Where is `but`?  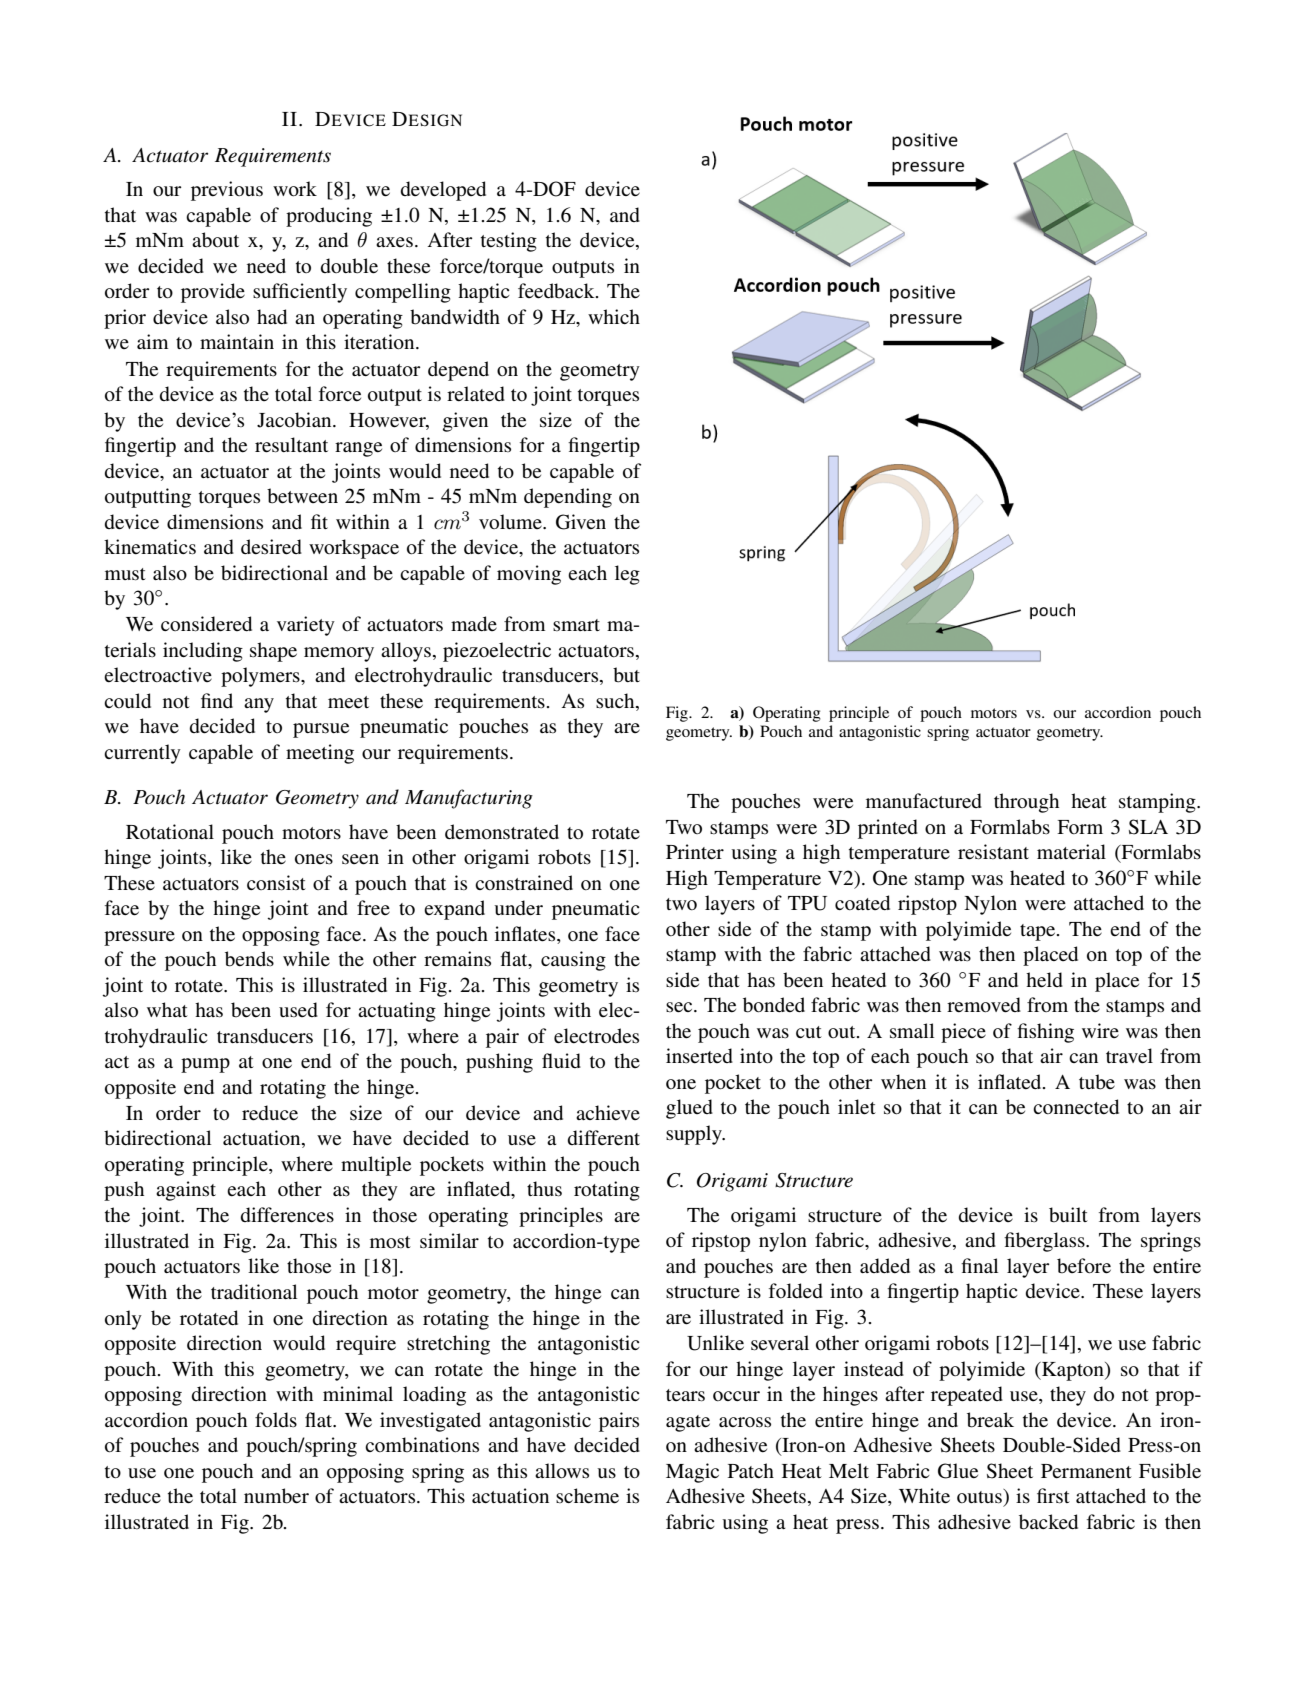
but is located at coordinates (626, 675).
